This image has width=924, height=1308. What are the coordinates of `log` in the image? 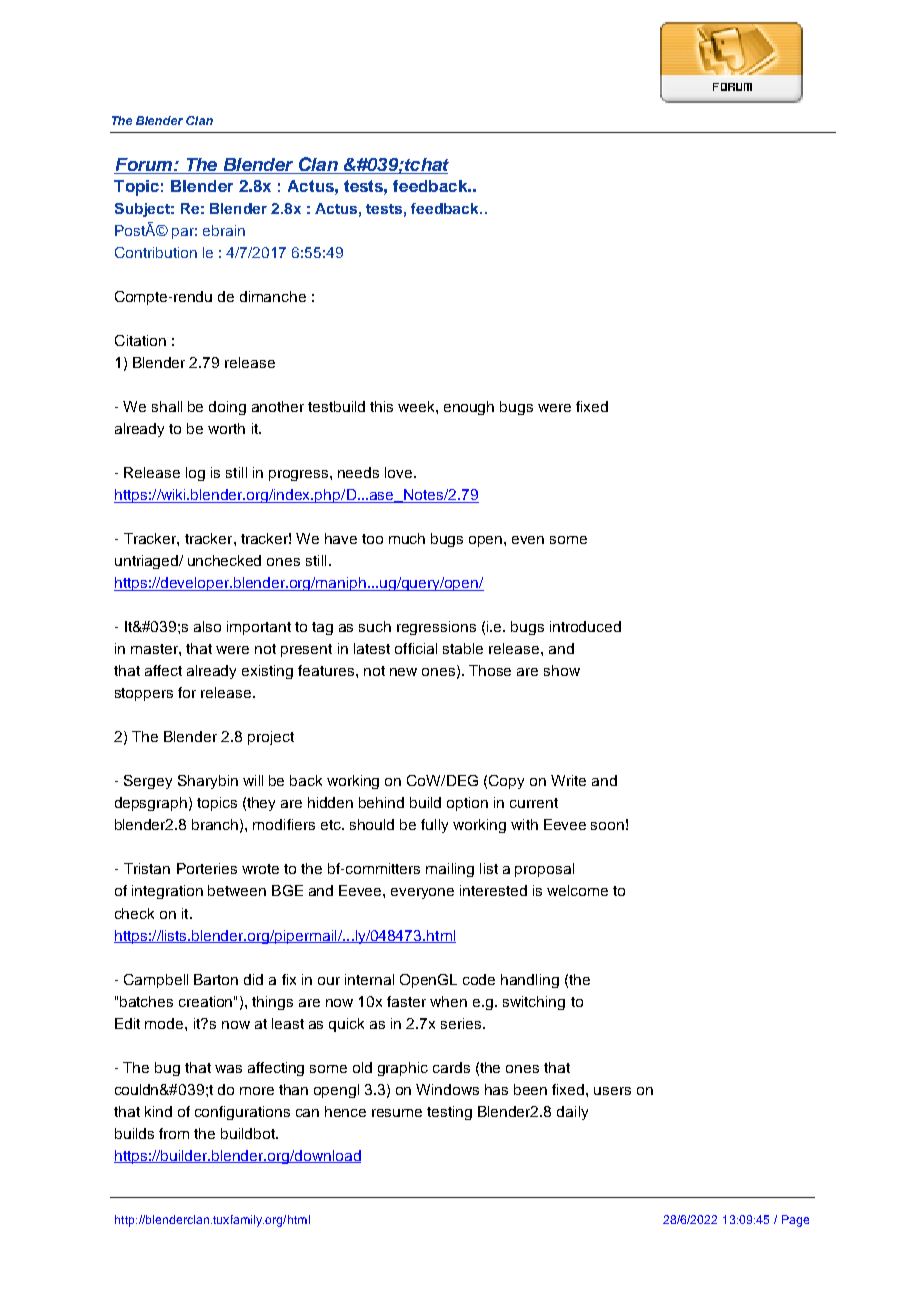 It's located at (195, 474).
